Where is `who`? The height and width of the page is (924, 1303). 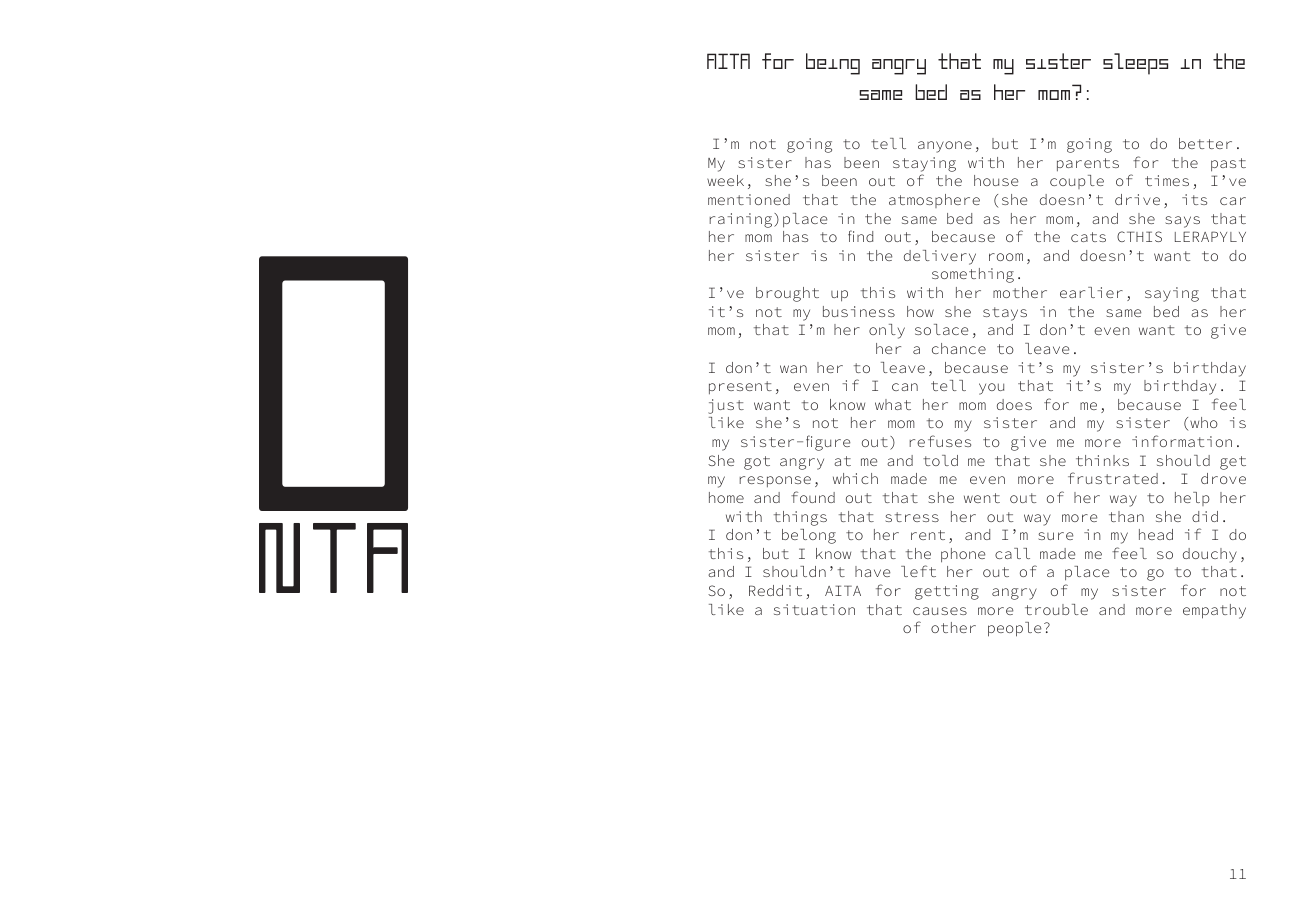
who is located at coordinates (1204, 422).
